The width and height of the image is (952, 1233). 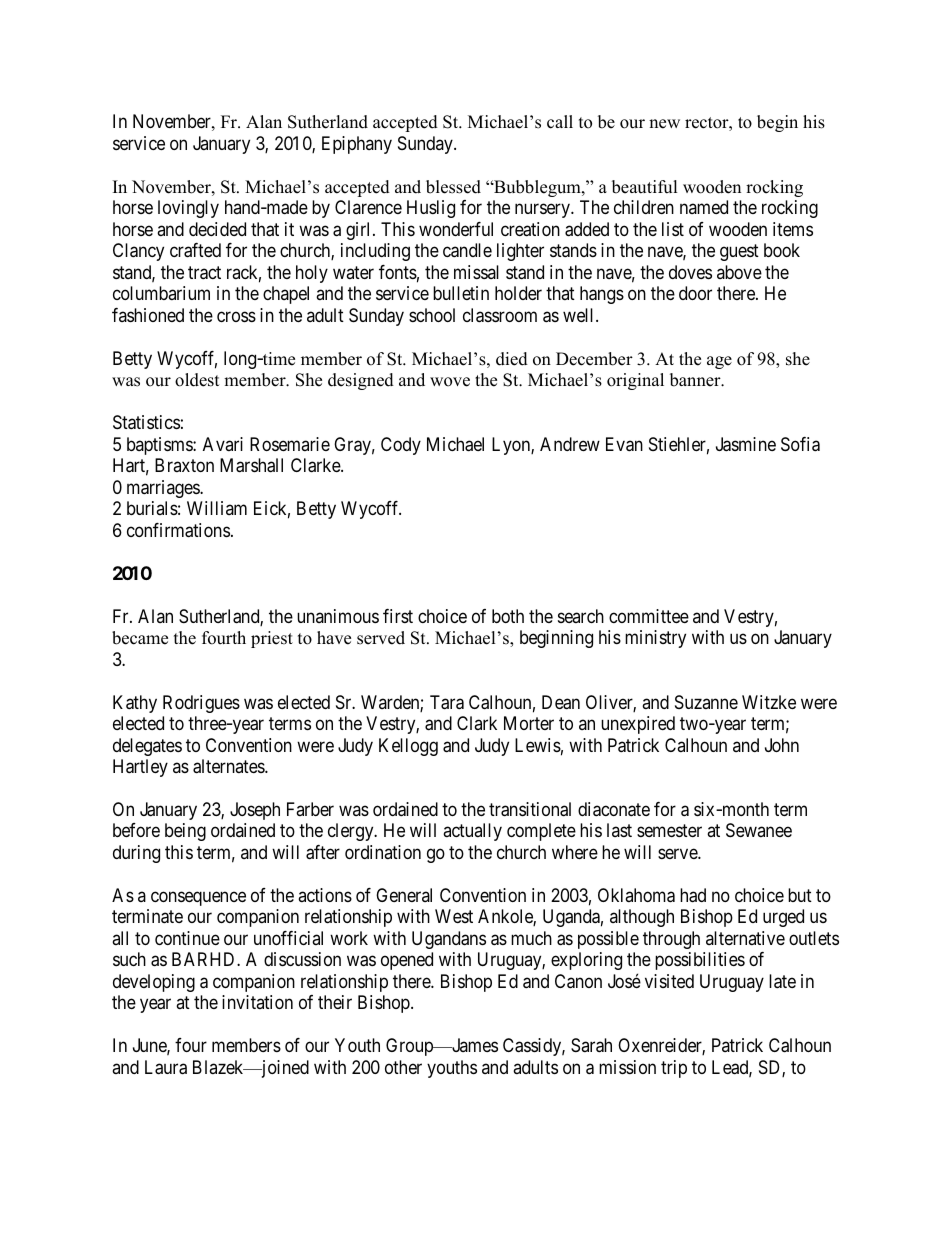 What do you see at coordinates (408, 747) in the image?
I see `Kellogg` at bounding box center [408, 747].
